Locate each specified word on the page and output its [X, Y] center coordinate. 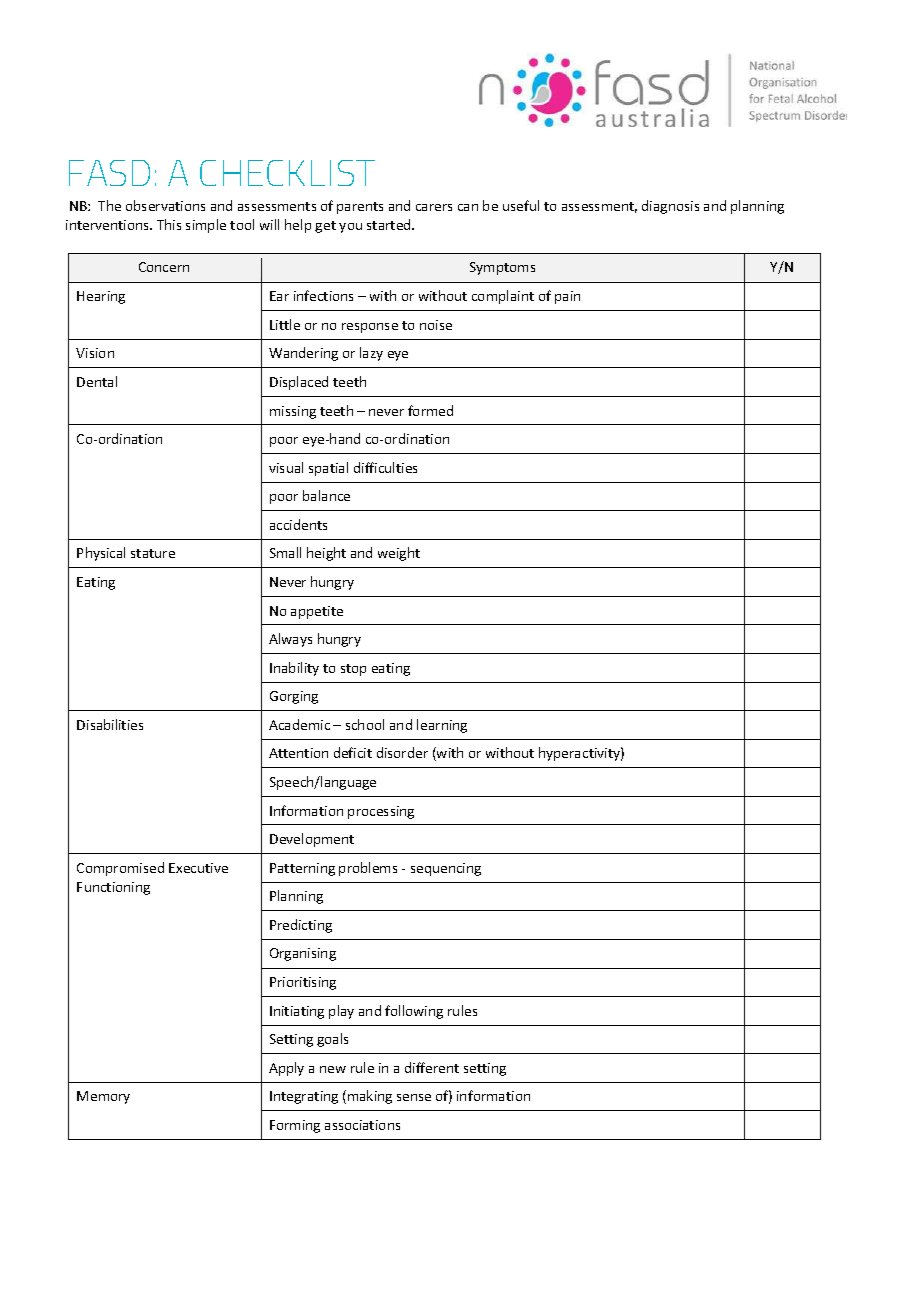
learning [442, 726]
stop [353, 670]
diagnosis [670, 207]
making [370, 1097]
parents [360, 208]
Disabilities [110, 724]
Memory [103, 1097]
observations [165, 205]
